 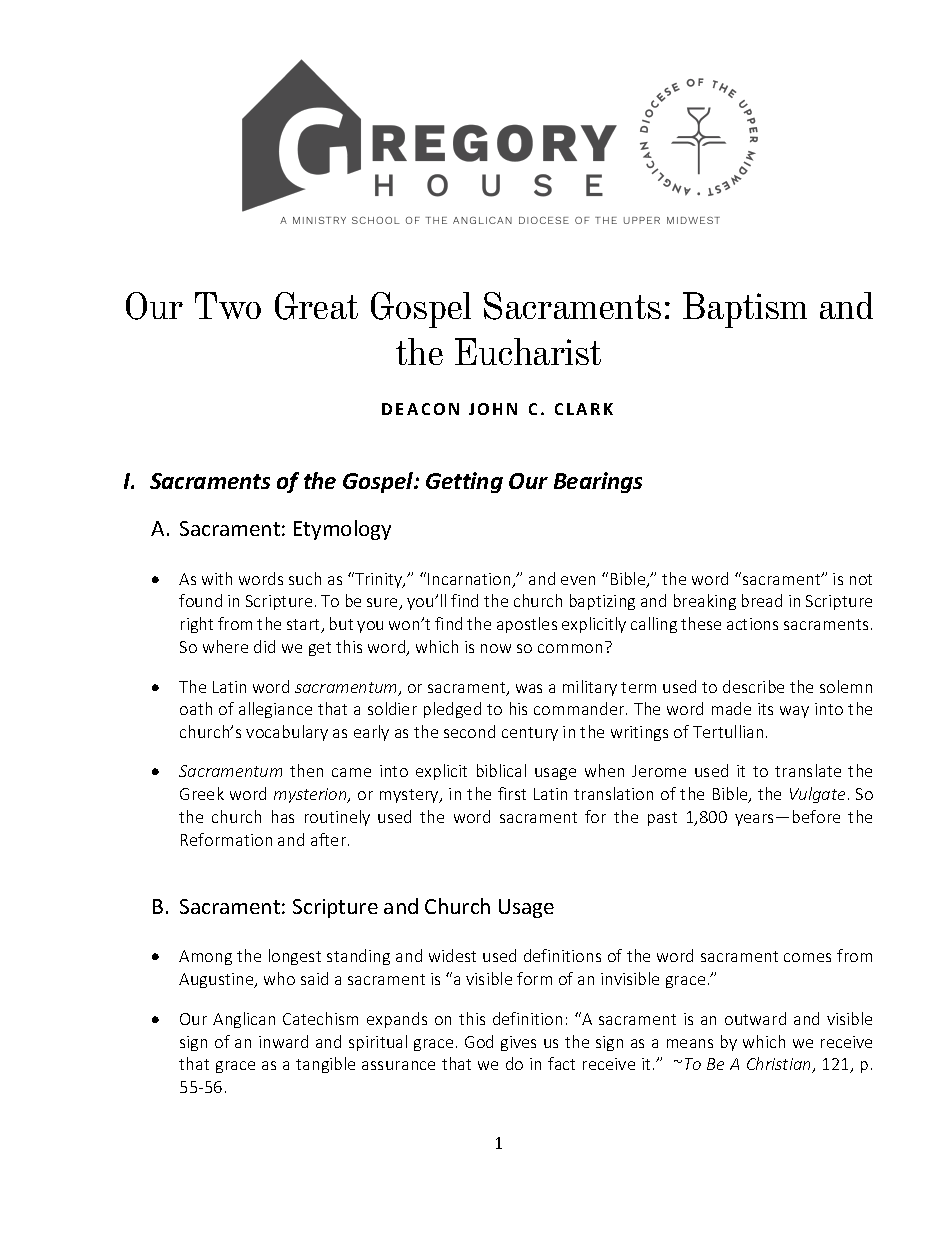 What do you see at coordinates (528, 351) in the image?
I see `Eucharist` at bounding box center [528, 351].
